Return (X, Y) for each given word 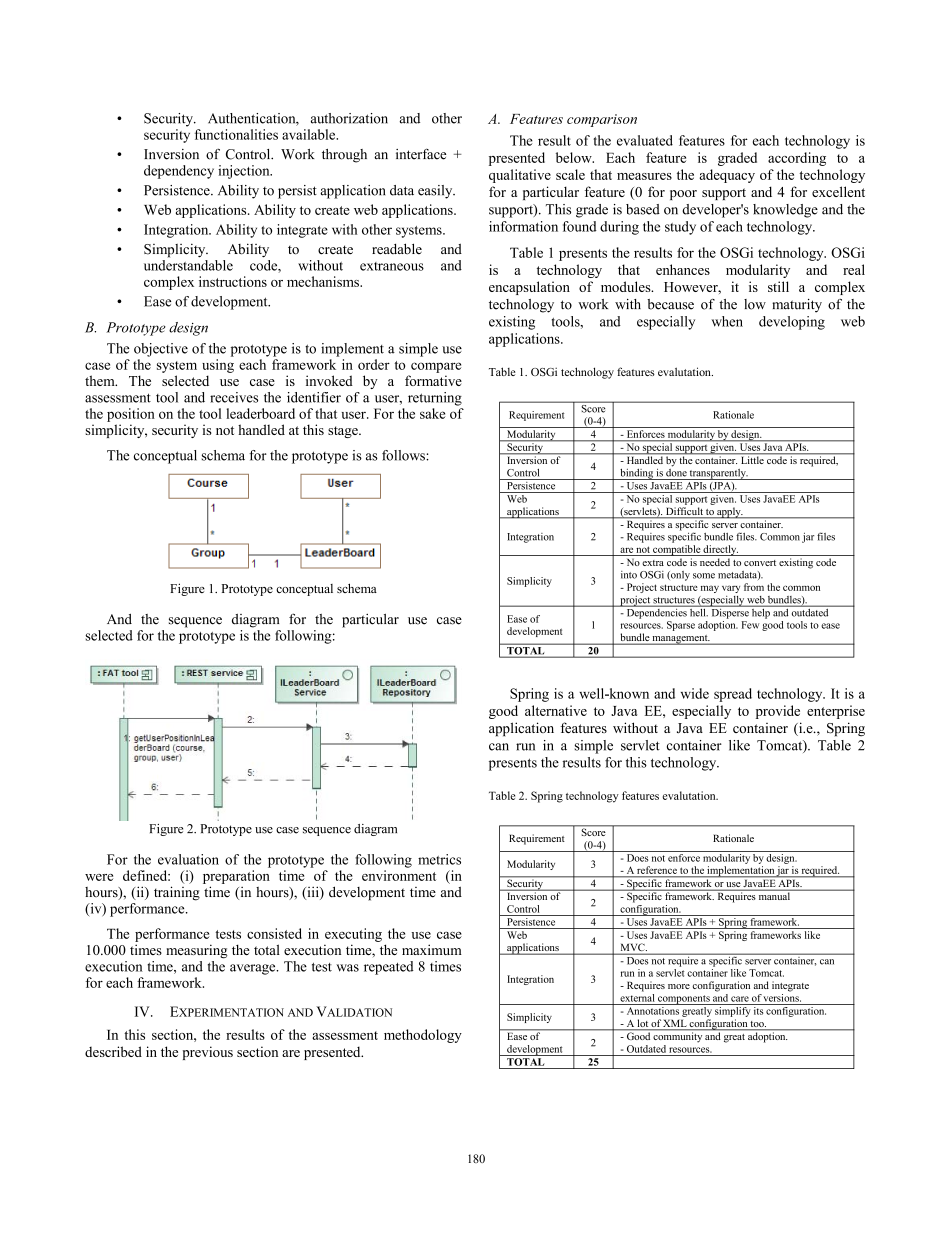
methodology (423, 1036)
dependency (179, 172)
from (754, 587)
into (629, 575)
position (131, 415)
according (797, 159)
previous (208, 1053)
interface (421, 154)
